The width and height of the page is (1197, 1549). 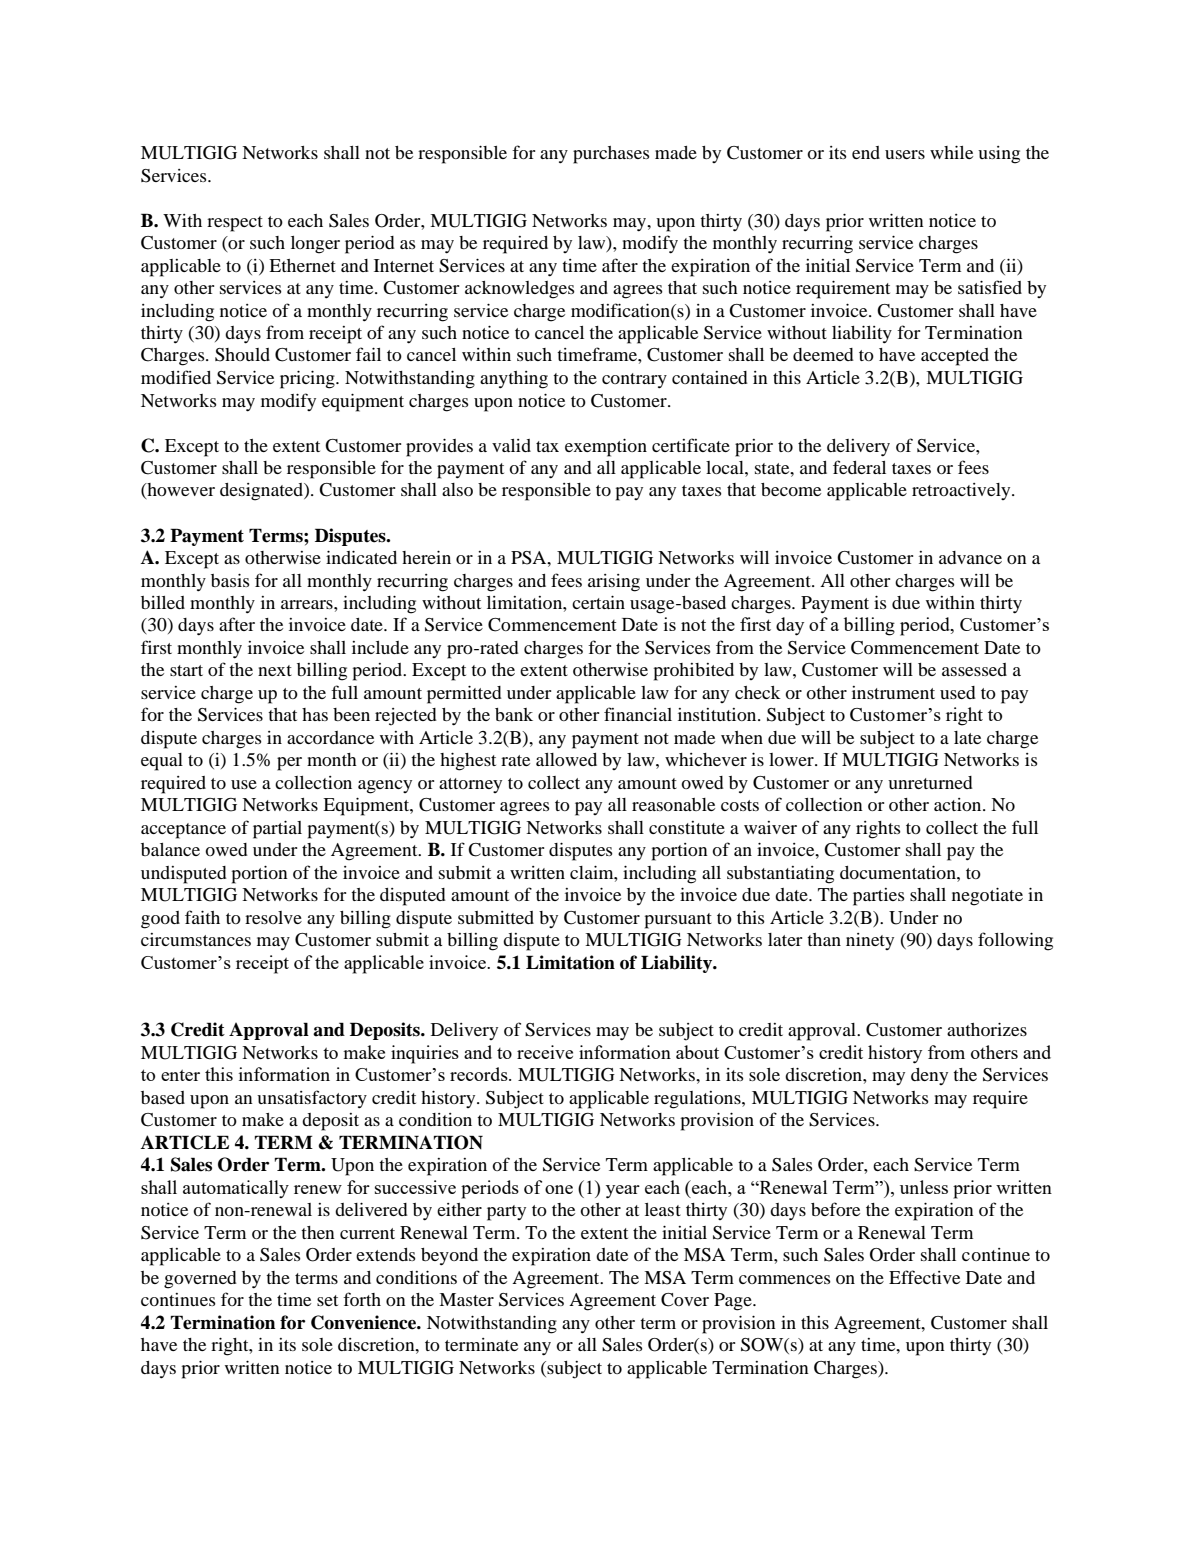 What do you see at coordinates (611, 155) in the page?
I see `purchases` at bounding box center [611, 155].
